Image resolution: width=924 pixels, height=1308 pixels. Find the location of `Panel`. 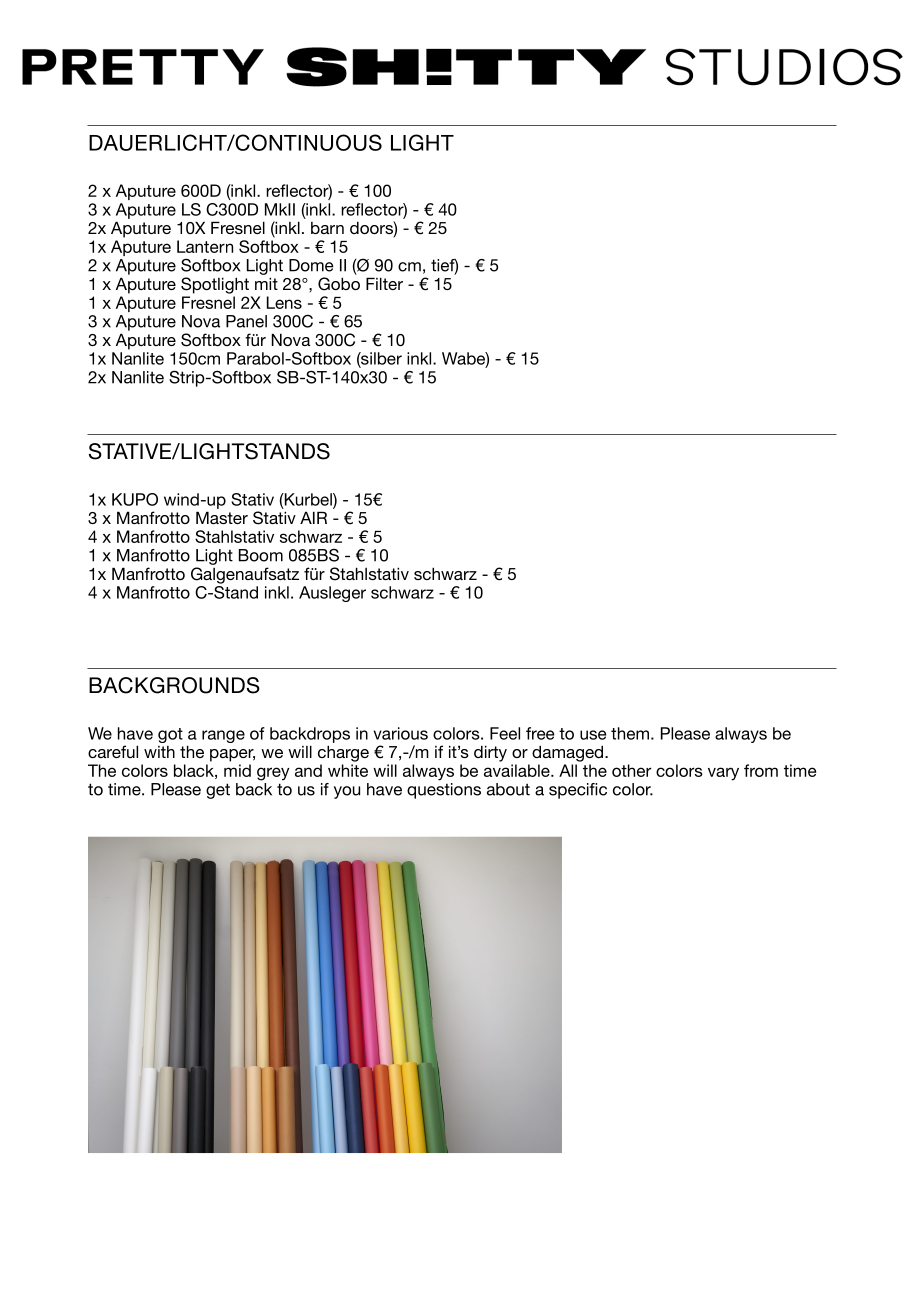

Panel is located at coordinates (246, 321).
